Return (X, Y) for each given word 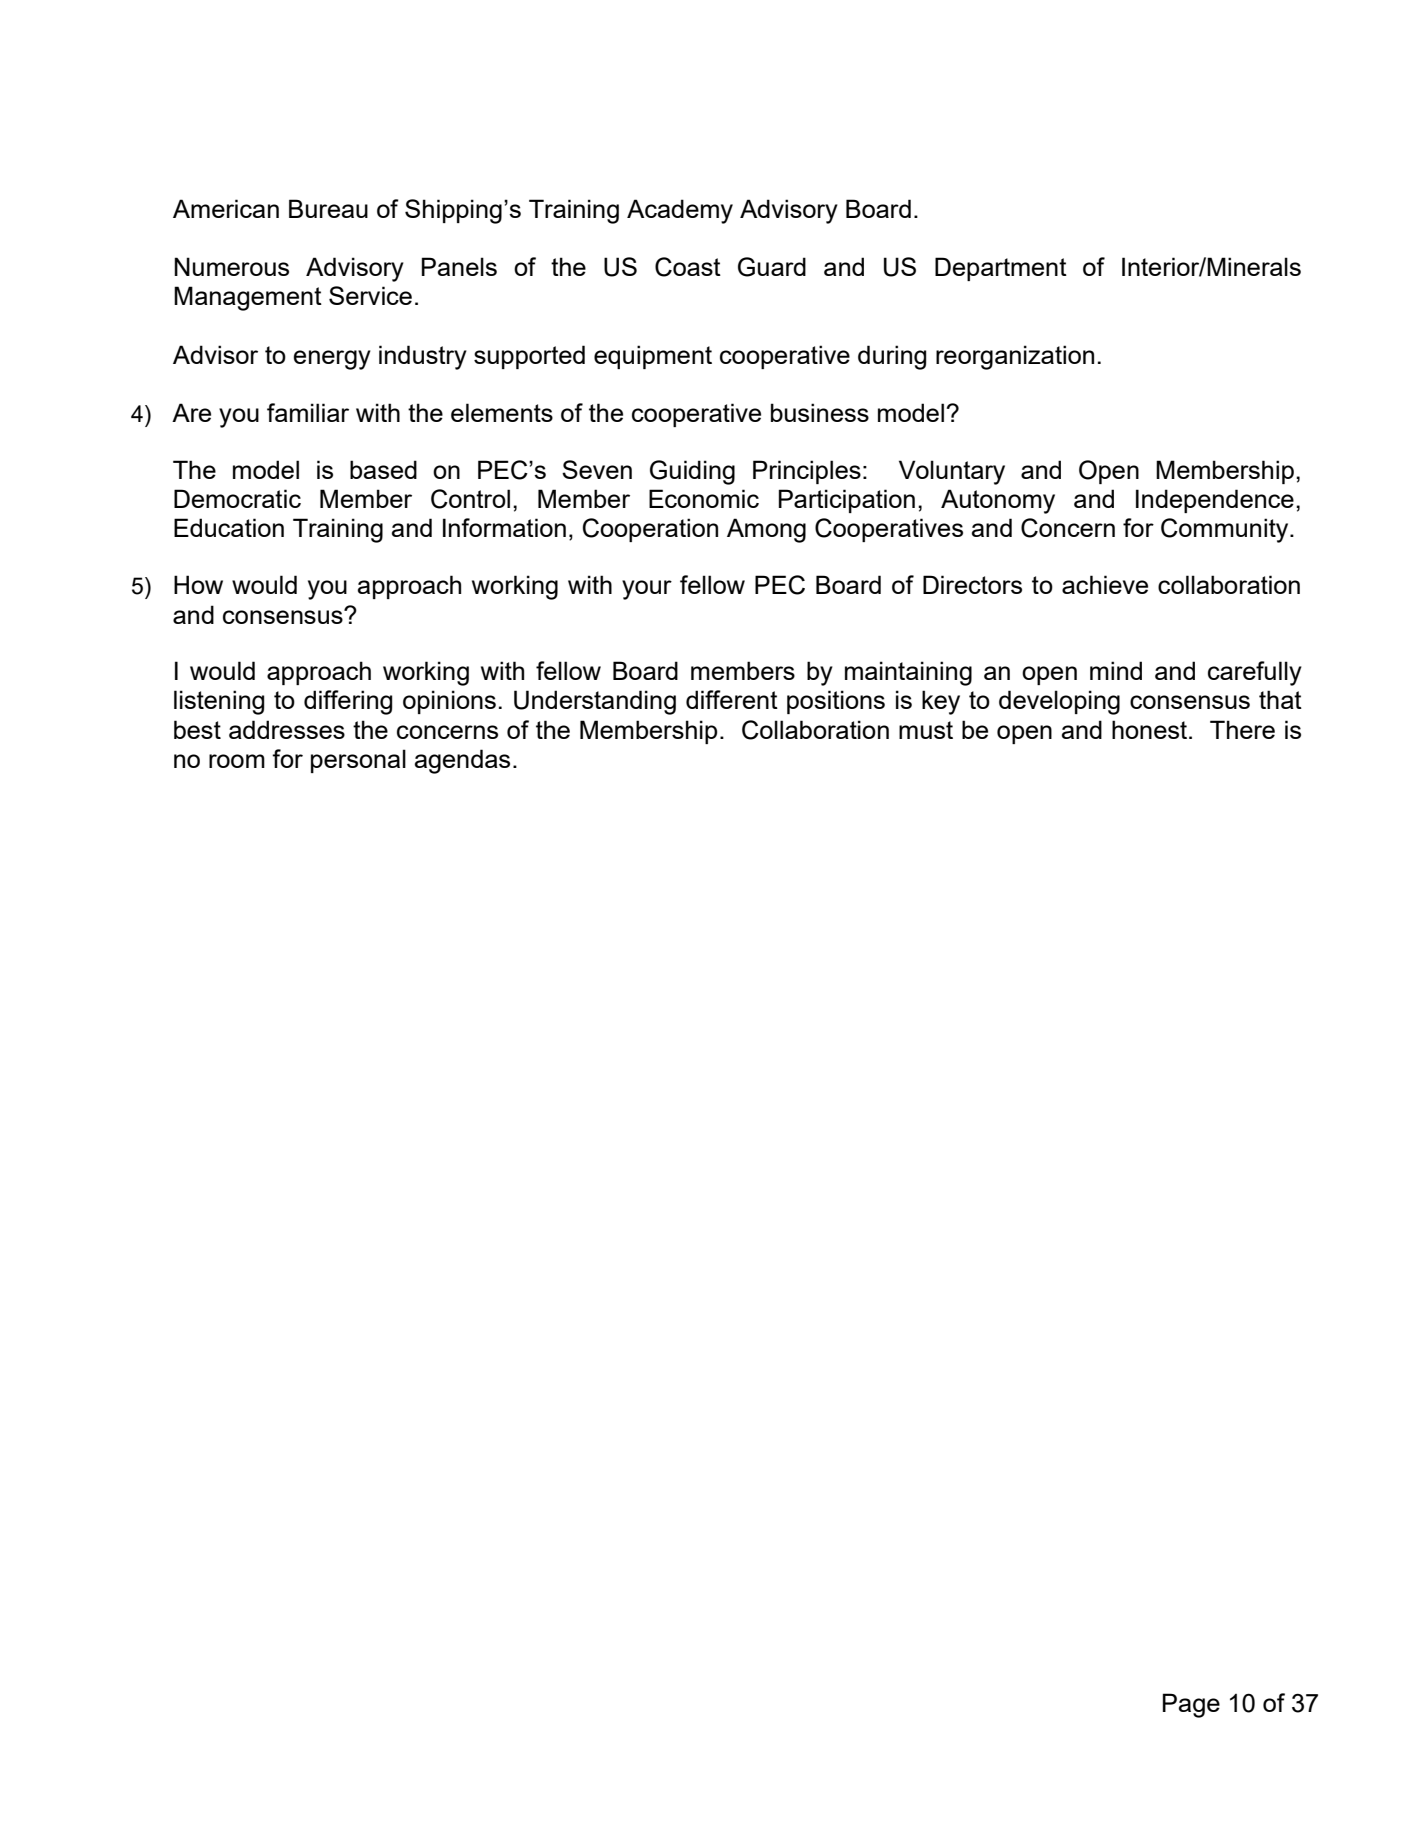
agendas (462, 761)
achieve (1105, 584)
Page (1191, 1705)
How (198, 584)
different (732, 699)
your (647, 590)
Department (1001, 269)
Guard (772, 267)
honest (1151, 729)
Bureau (328, 208)
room (237, 761)
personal (358, 761)
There (1242, 729)
